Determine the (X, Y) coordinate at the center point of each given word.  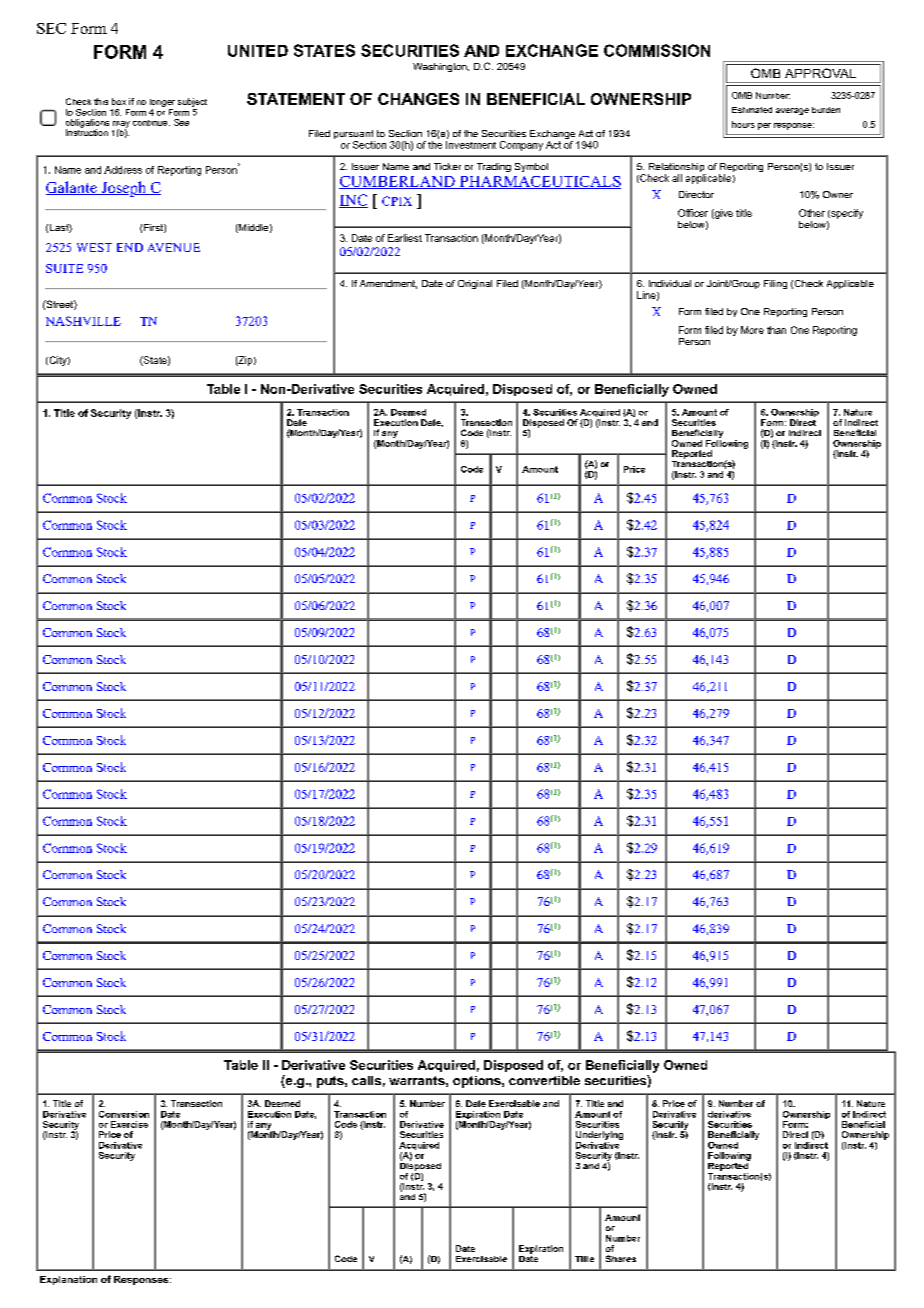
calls (366, 1080)
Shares (621, 1258)
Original (475, 284)
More (752, 330)
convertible (544, 1080)
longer (162, 103)
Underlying (599, 1137)
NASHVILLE (83, 321)
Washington (441, 67)
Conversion (124, 1114)
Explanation (68, 1280)
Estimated (752, 110)
